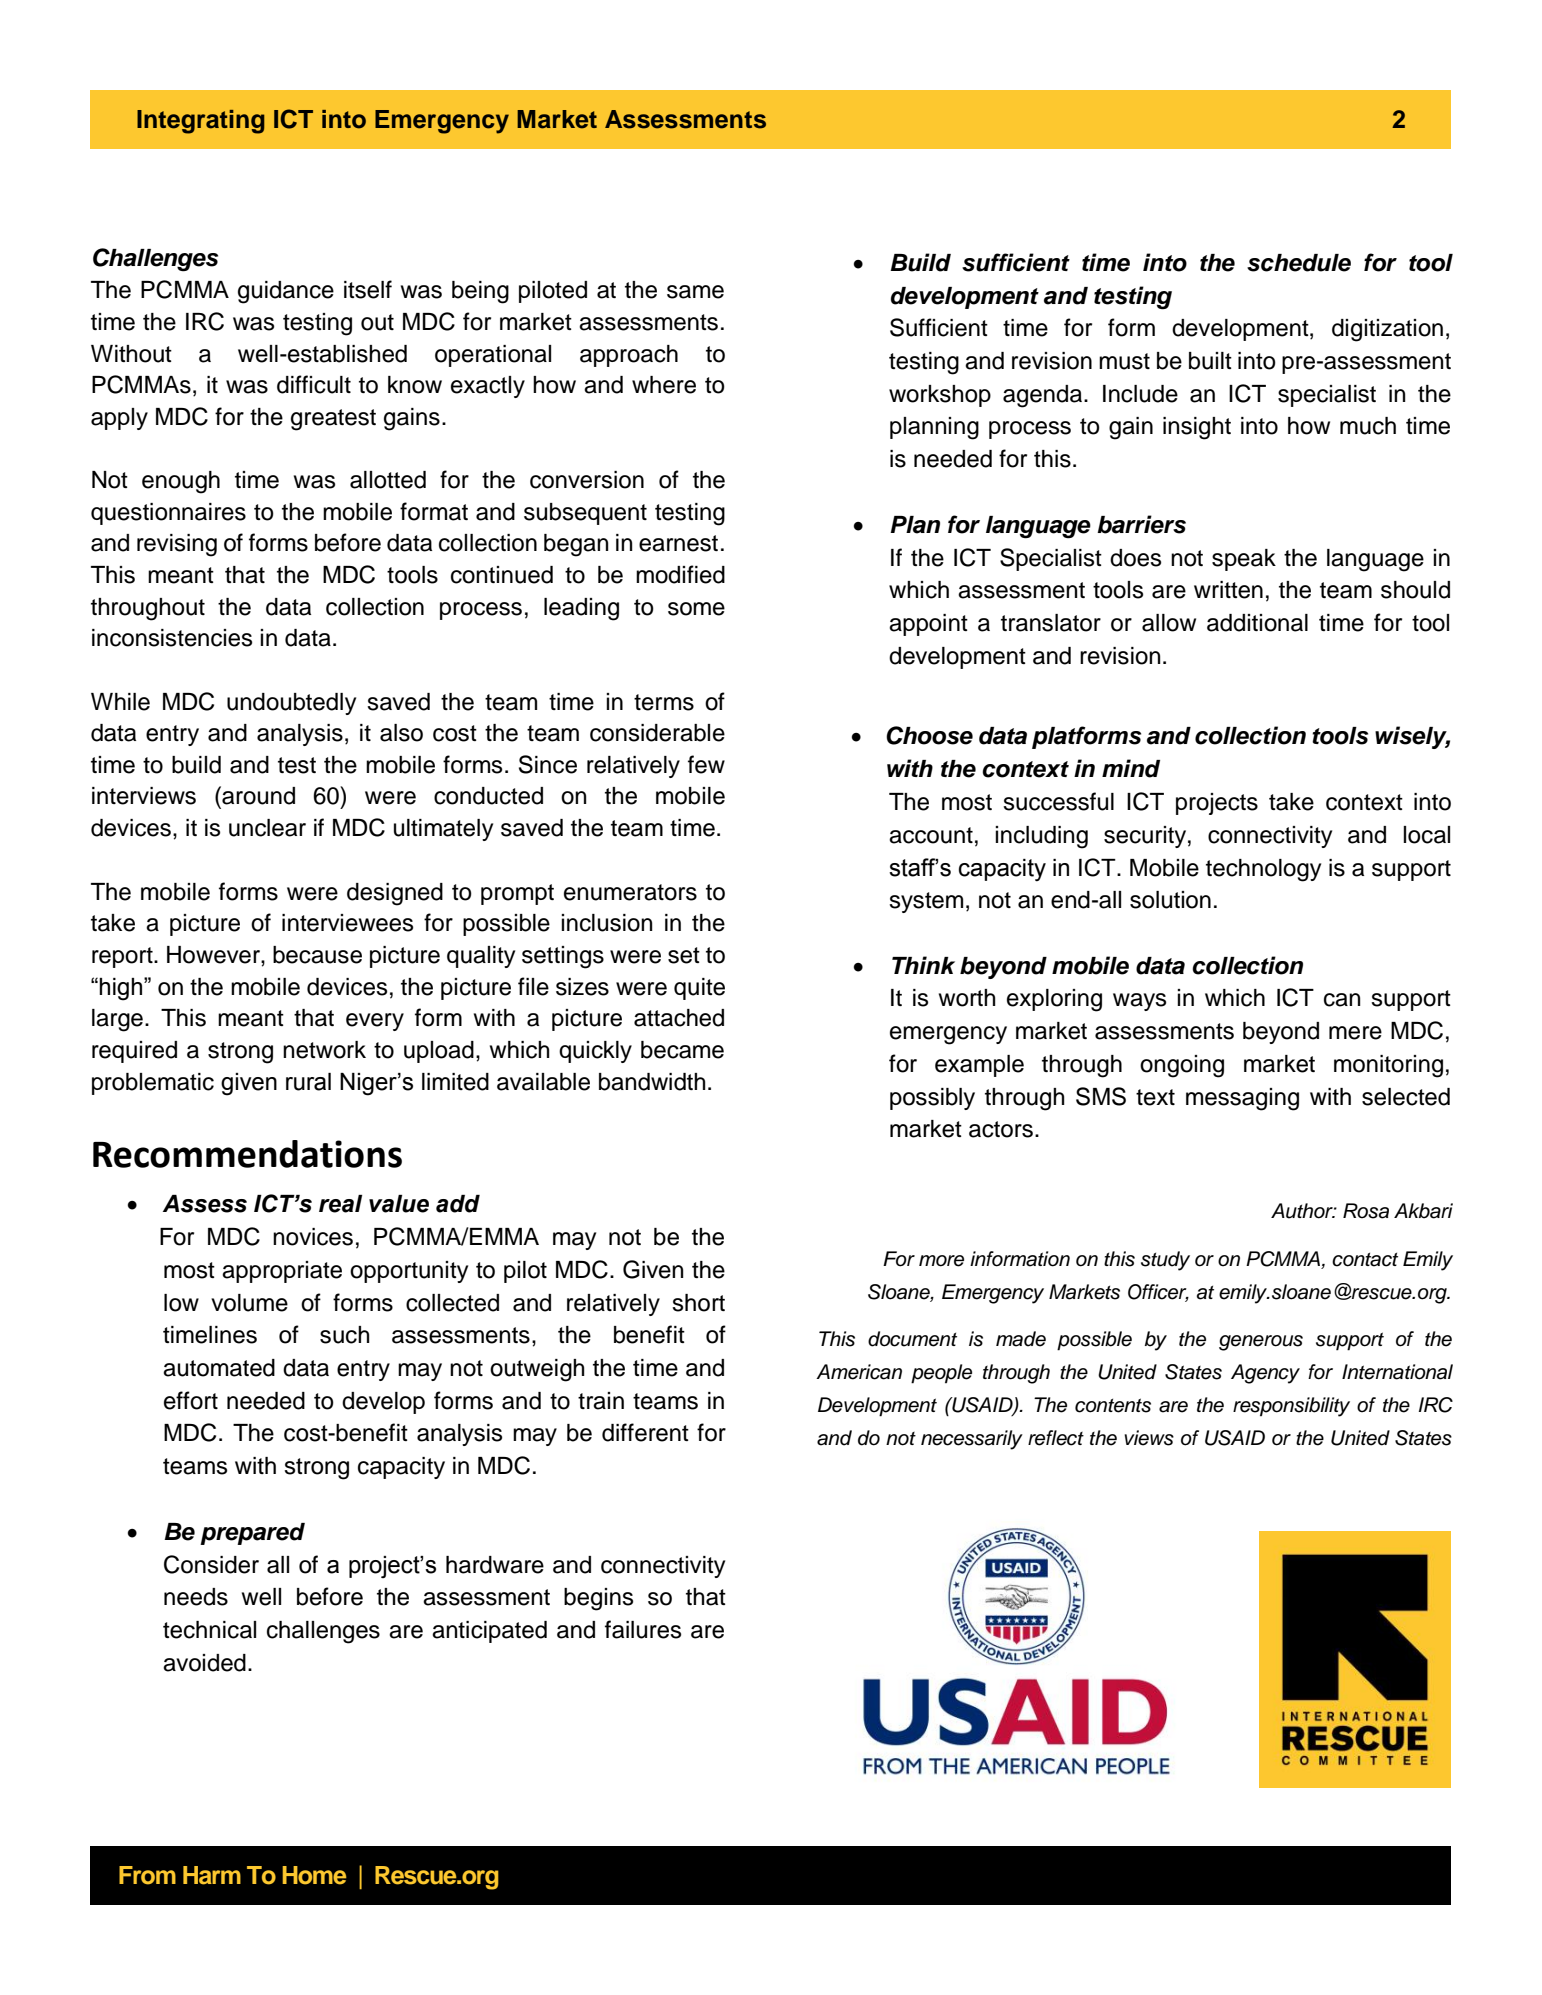 The height and width of the image is (1995, 1542). Describe the element at coordinates (201, 122) in the image. I see `Integrating` at that location.
